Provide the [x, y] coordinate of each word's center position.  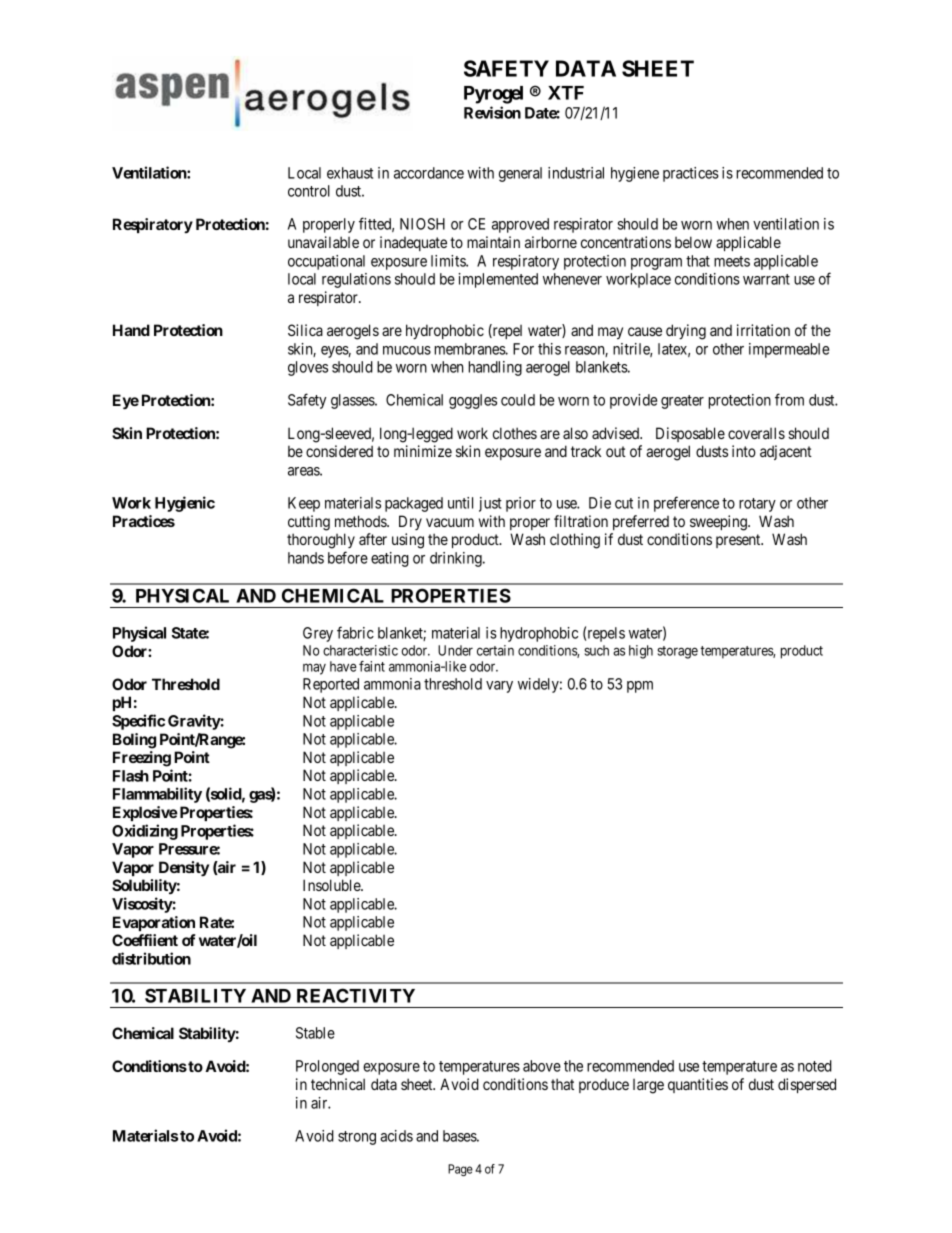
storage [678, 652]
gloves [308, 368]
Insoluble [332, 885]
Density [184, 869]
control [309, 191]
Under [455, 650]
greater [682, 402]
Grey [318, 634]
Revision [492, 112]
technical [338, 1084]
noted [815, 1066]
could [518, 400]
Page [460, 1170]
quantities [698, 1085]
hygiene [635, 174]
